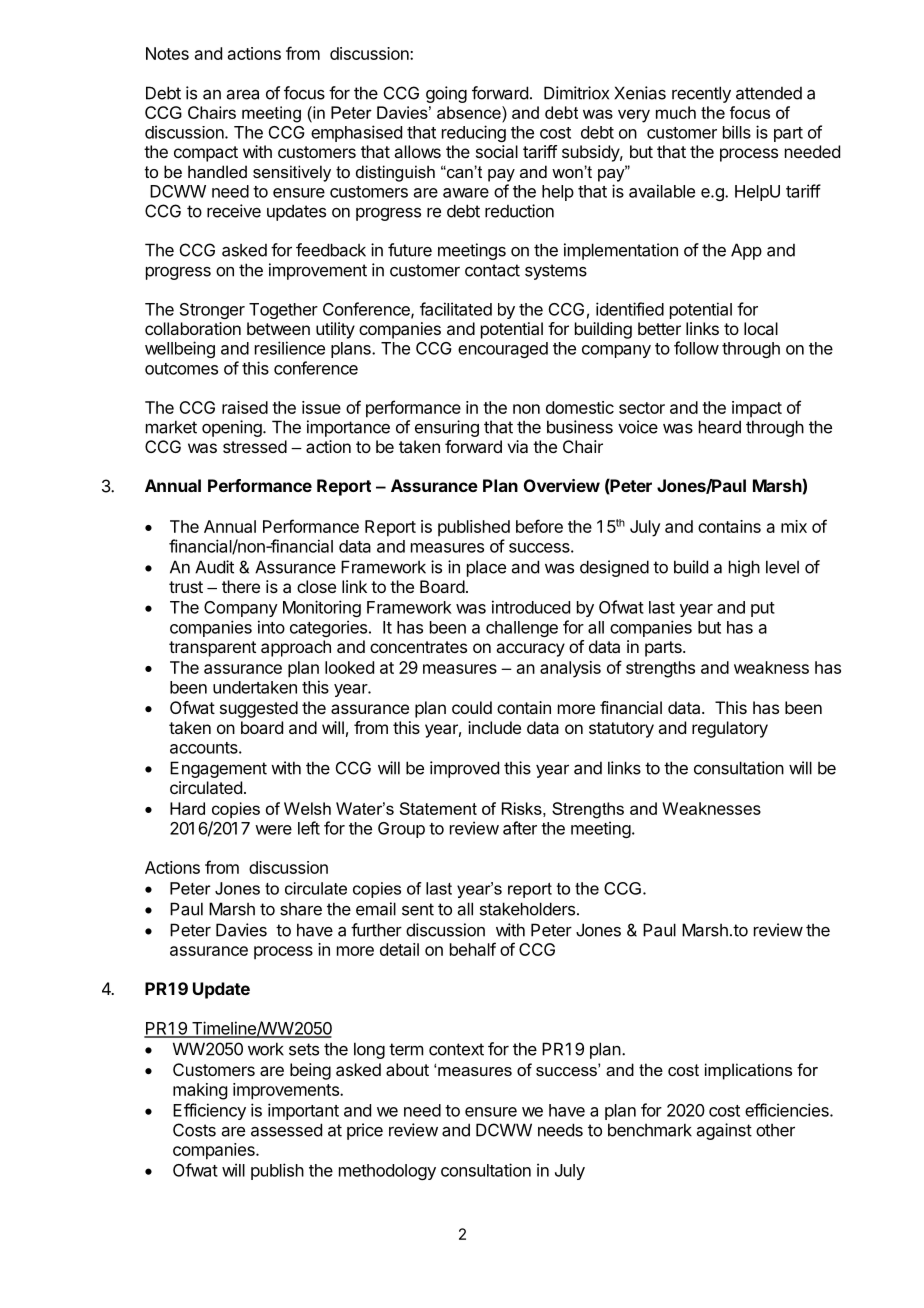  I want to click on recently, so click(701, 94).
